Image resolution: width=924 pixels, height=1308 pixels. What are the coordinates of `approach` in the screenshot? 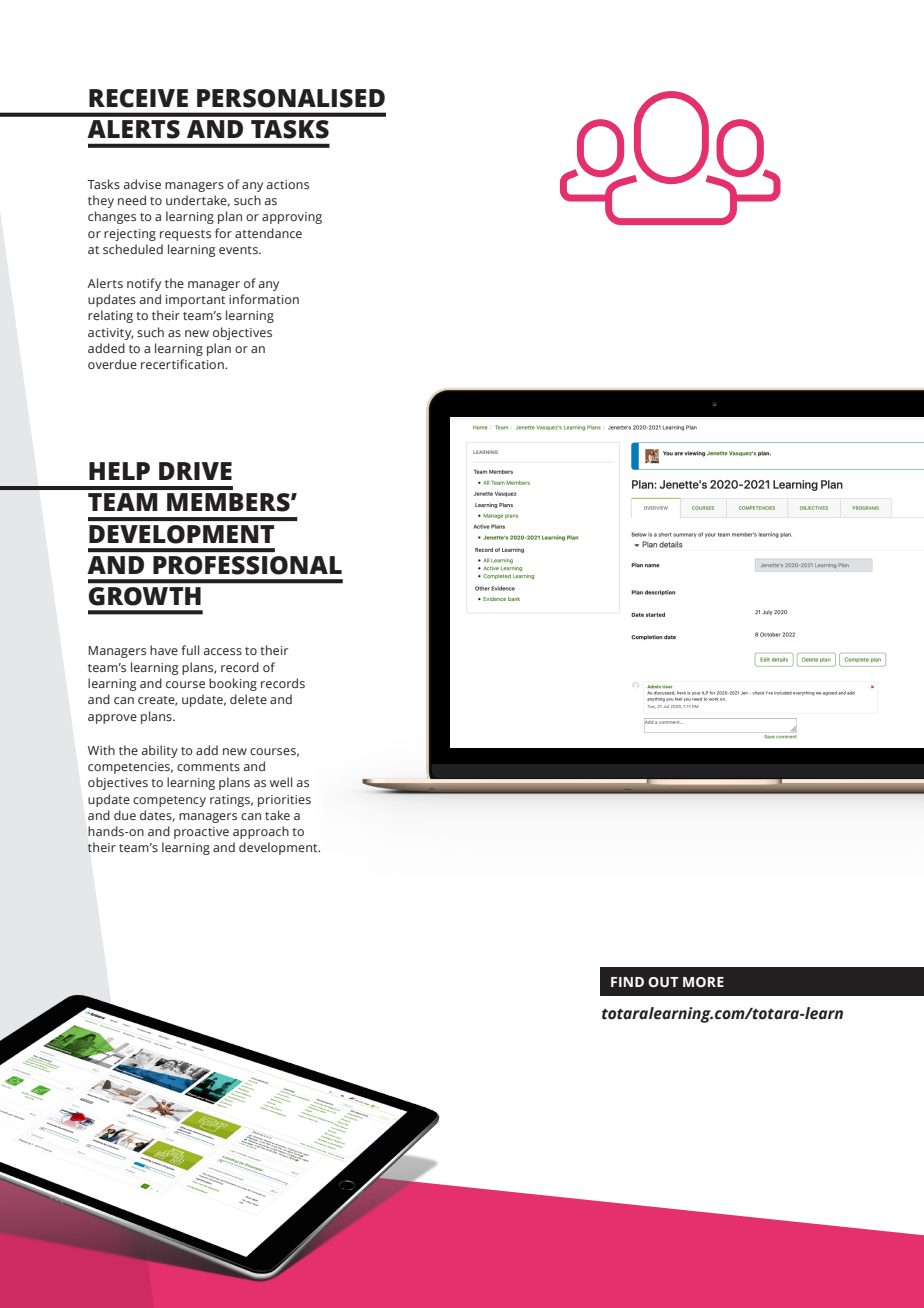 It's located at (261, 832).
